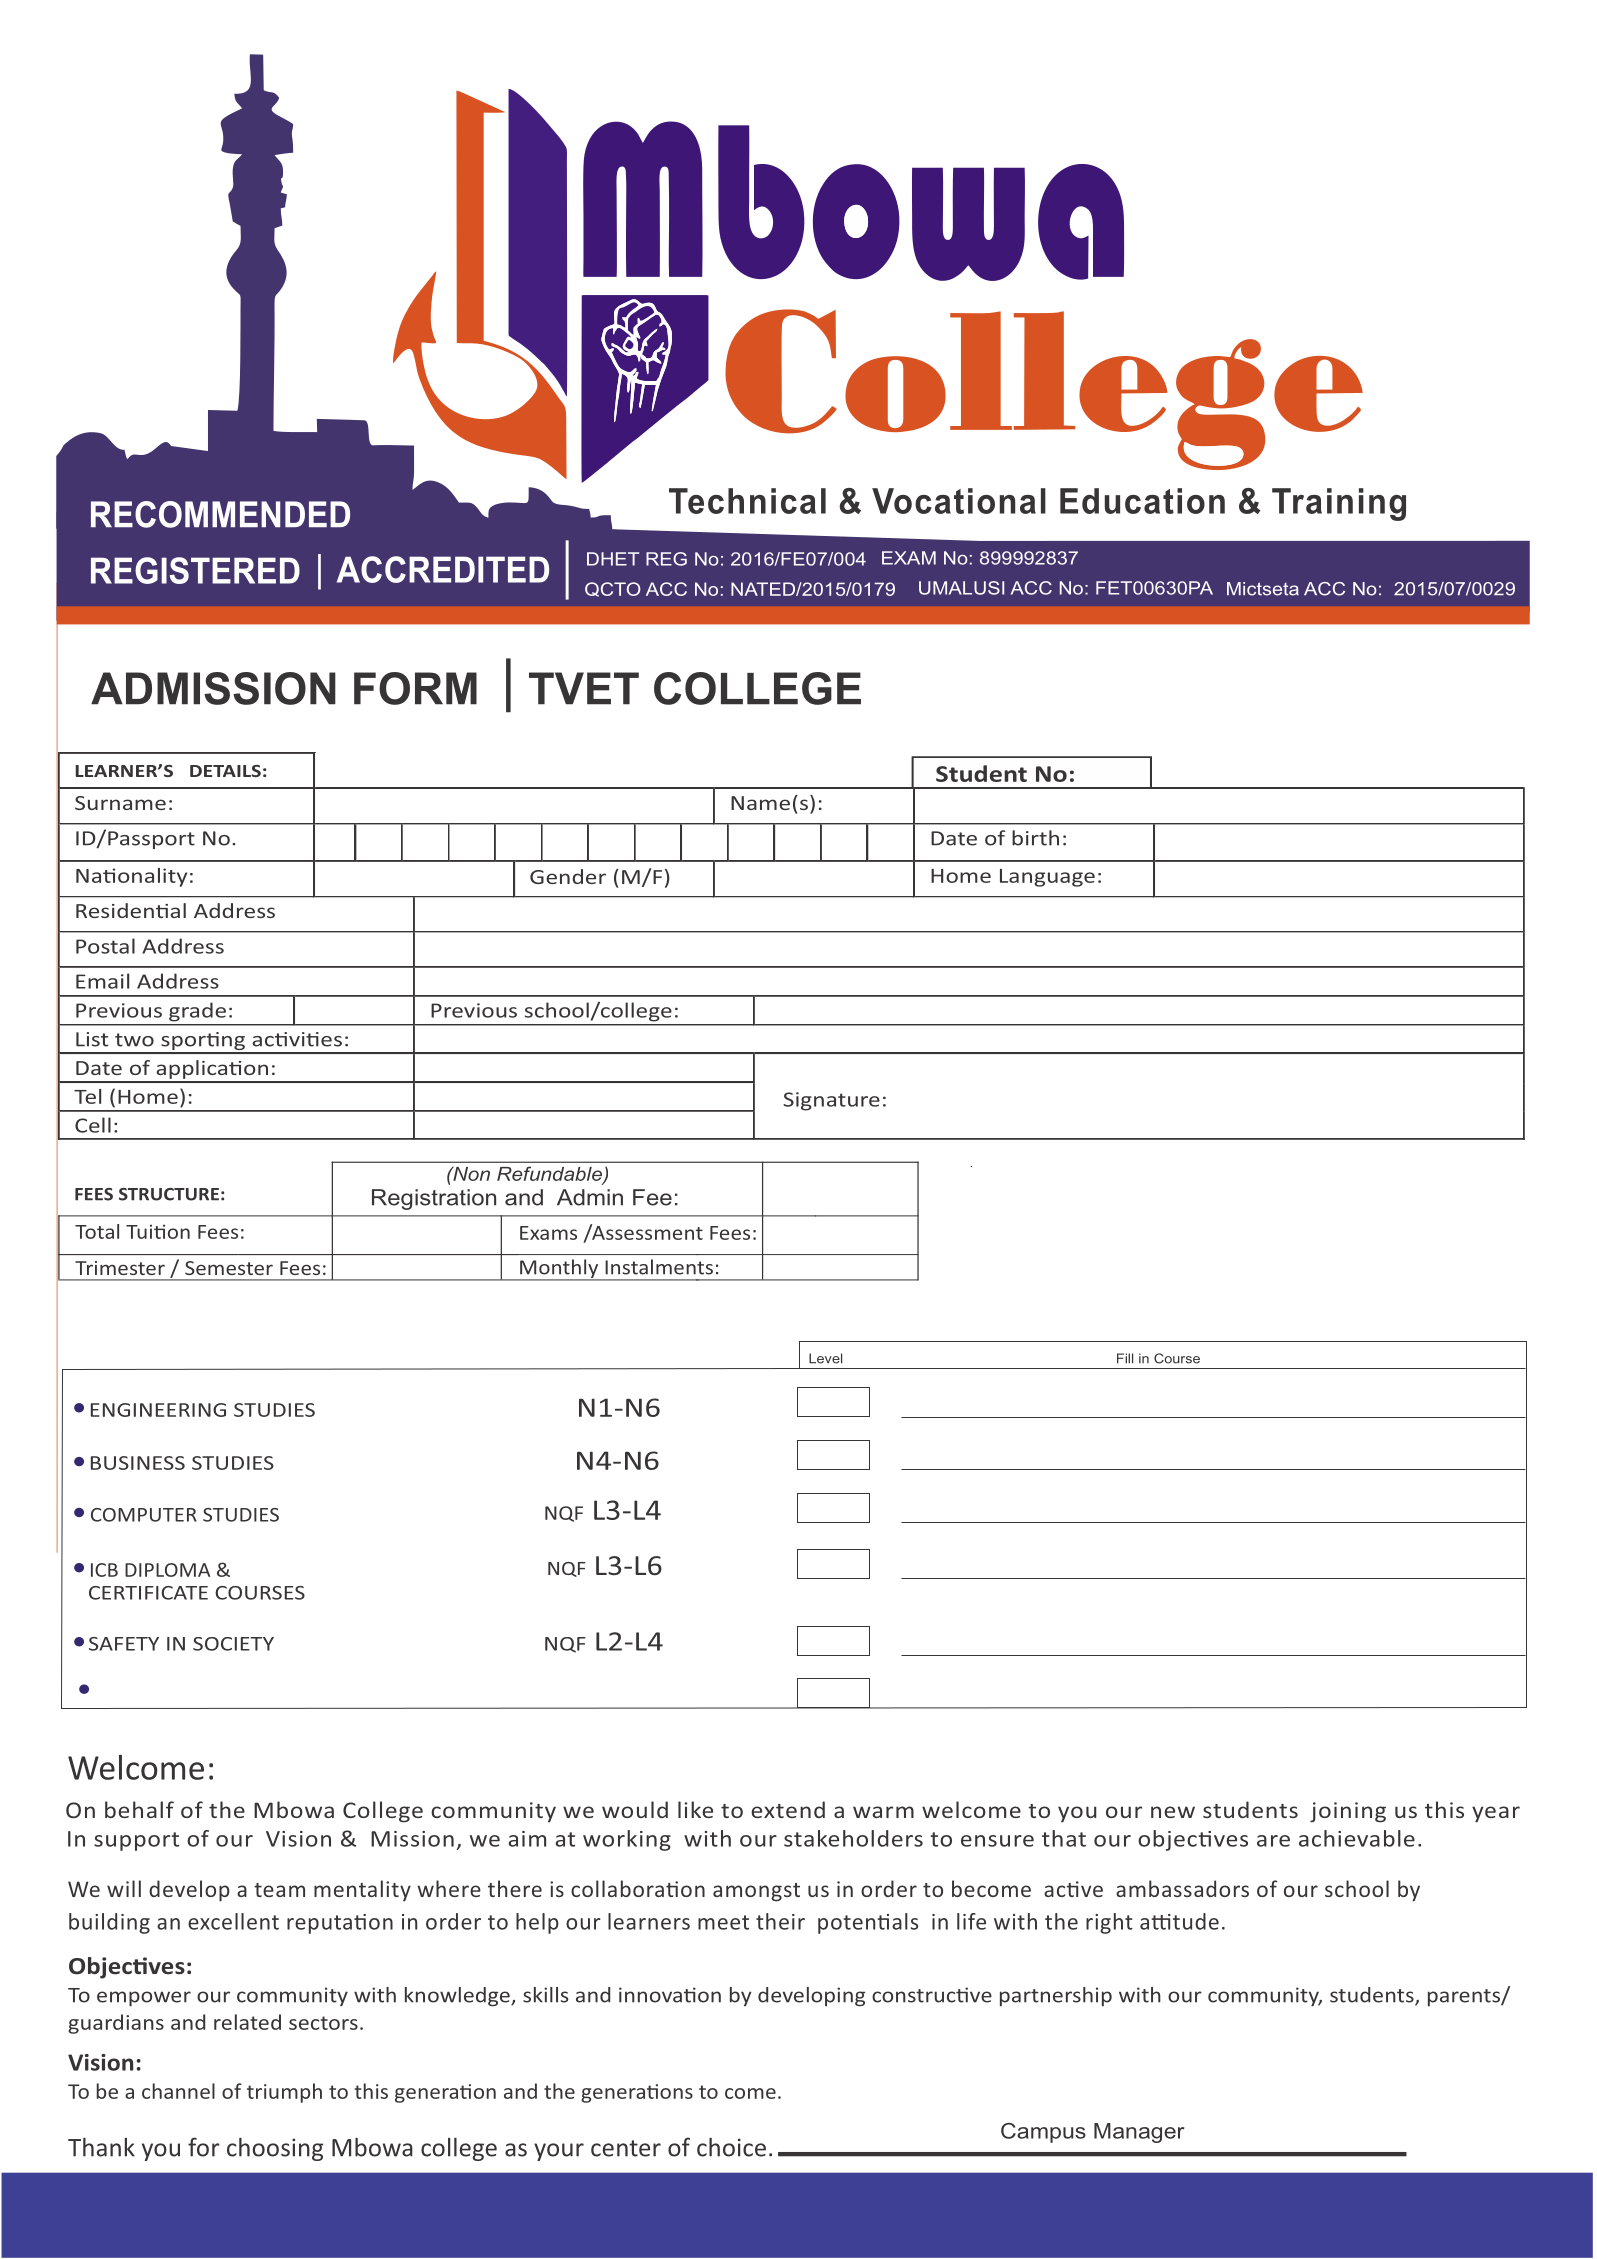 The width and height of the screenshot is (1597, 2259). I want to click on Training, so click(1339, 504).
